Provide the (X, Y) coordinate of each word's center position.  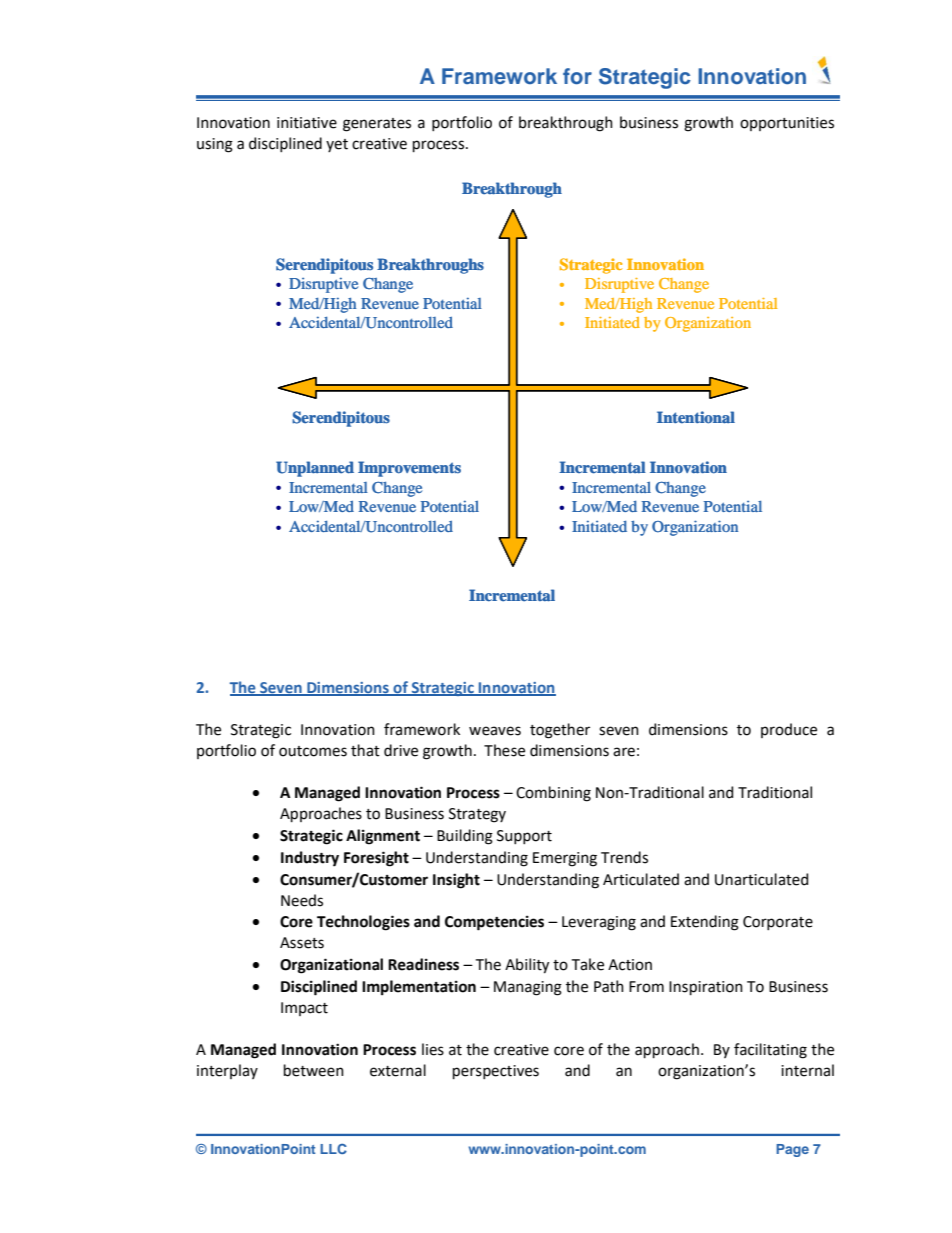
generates (377, 125)
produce (789, 730)
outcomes (313, 751)
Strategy (477, 815)
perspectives (496, 1072)
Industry (310, 859)
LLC (333, 1149)
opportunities (787, 124)
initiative (307, 123)
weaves (495, 731)
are (624, 752)
